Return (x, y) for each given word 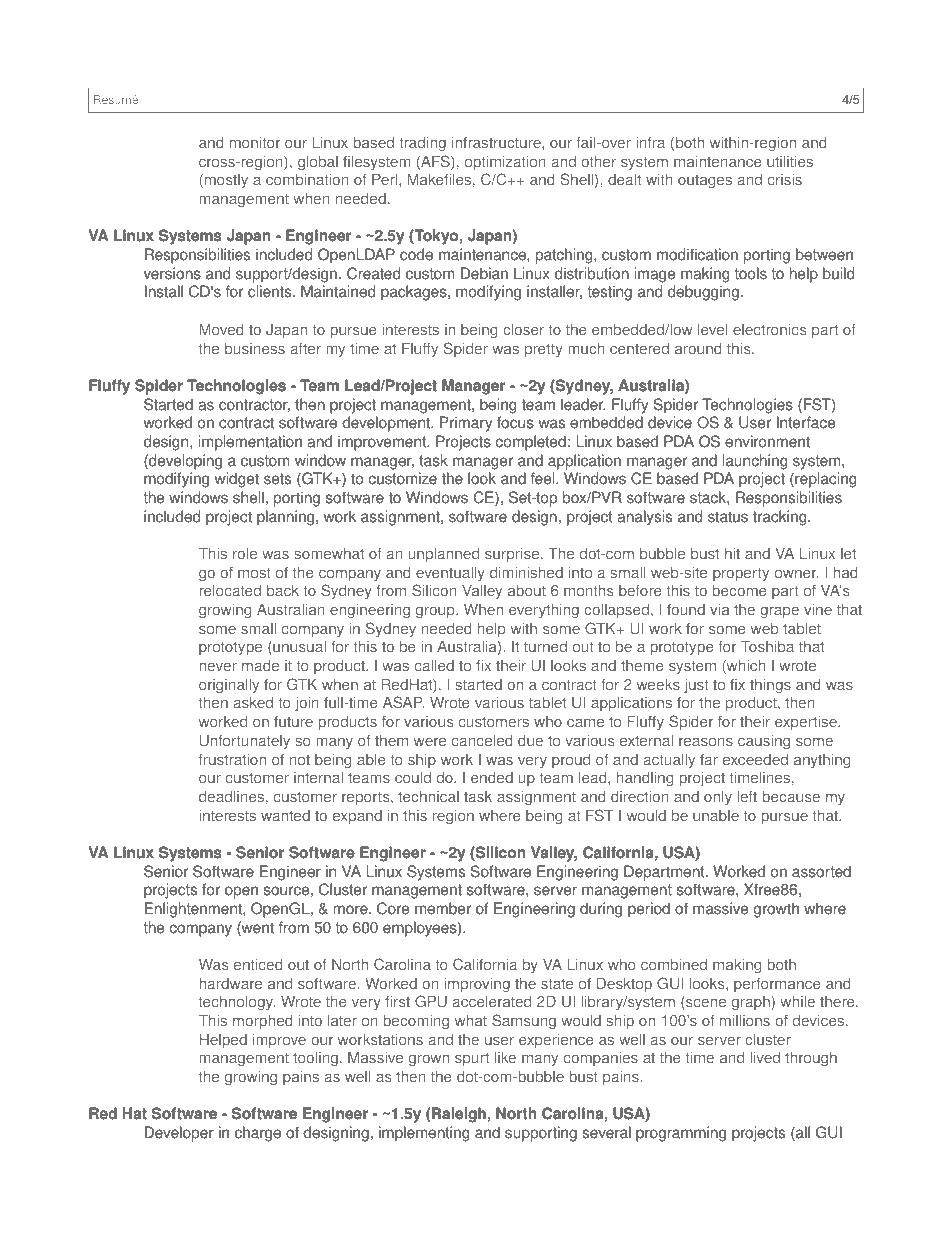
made (260, 665)
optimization (505, 163)
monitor (255, 142)
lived (765, 1057)
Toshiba (767, 646)
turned (545, 646)
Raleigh (460, 1115)
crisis (785, 180)
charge (258, 1134)
